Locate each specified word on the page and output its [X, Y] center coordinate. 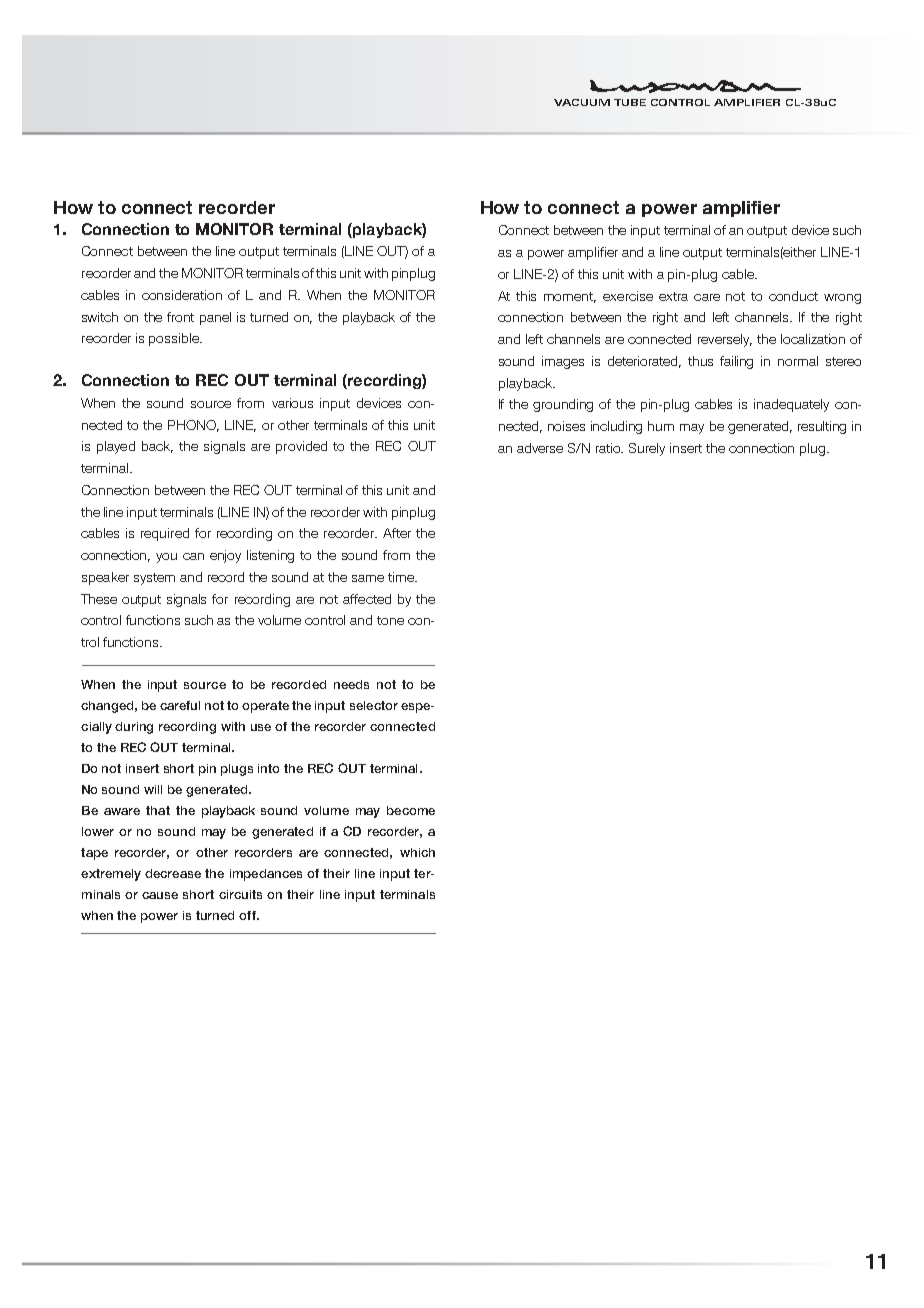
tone [390, 620]
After [397, 533]
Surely [647, 449]
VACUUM [582, 102]
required [165, 534]
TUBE [630, 102]
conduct [793, 296]
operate [265, 707]
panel [215, 318]
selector [374, 705]
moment [570, 297]
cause [160, 895]
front [180, 317]
